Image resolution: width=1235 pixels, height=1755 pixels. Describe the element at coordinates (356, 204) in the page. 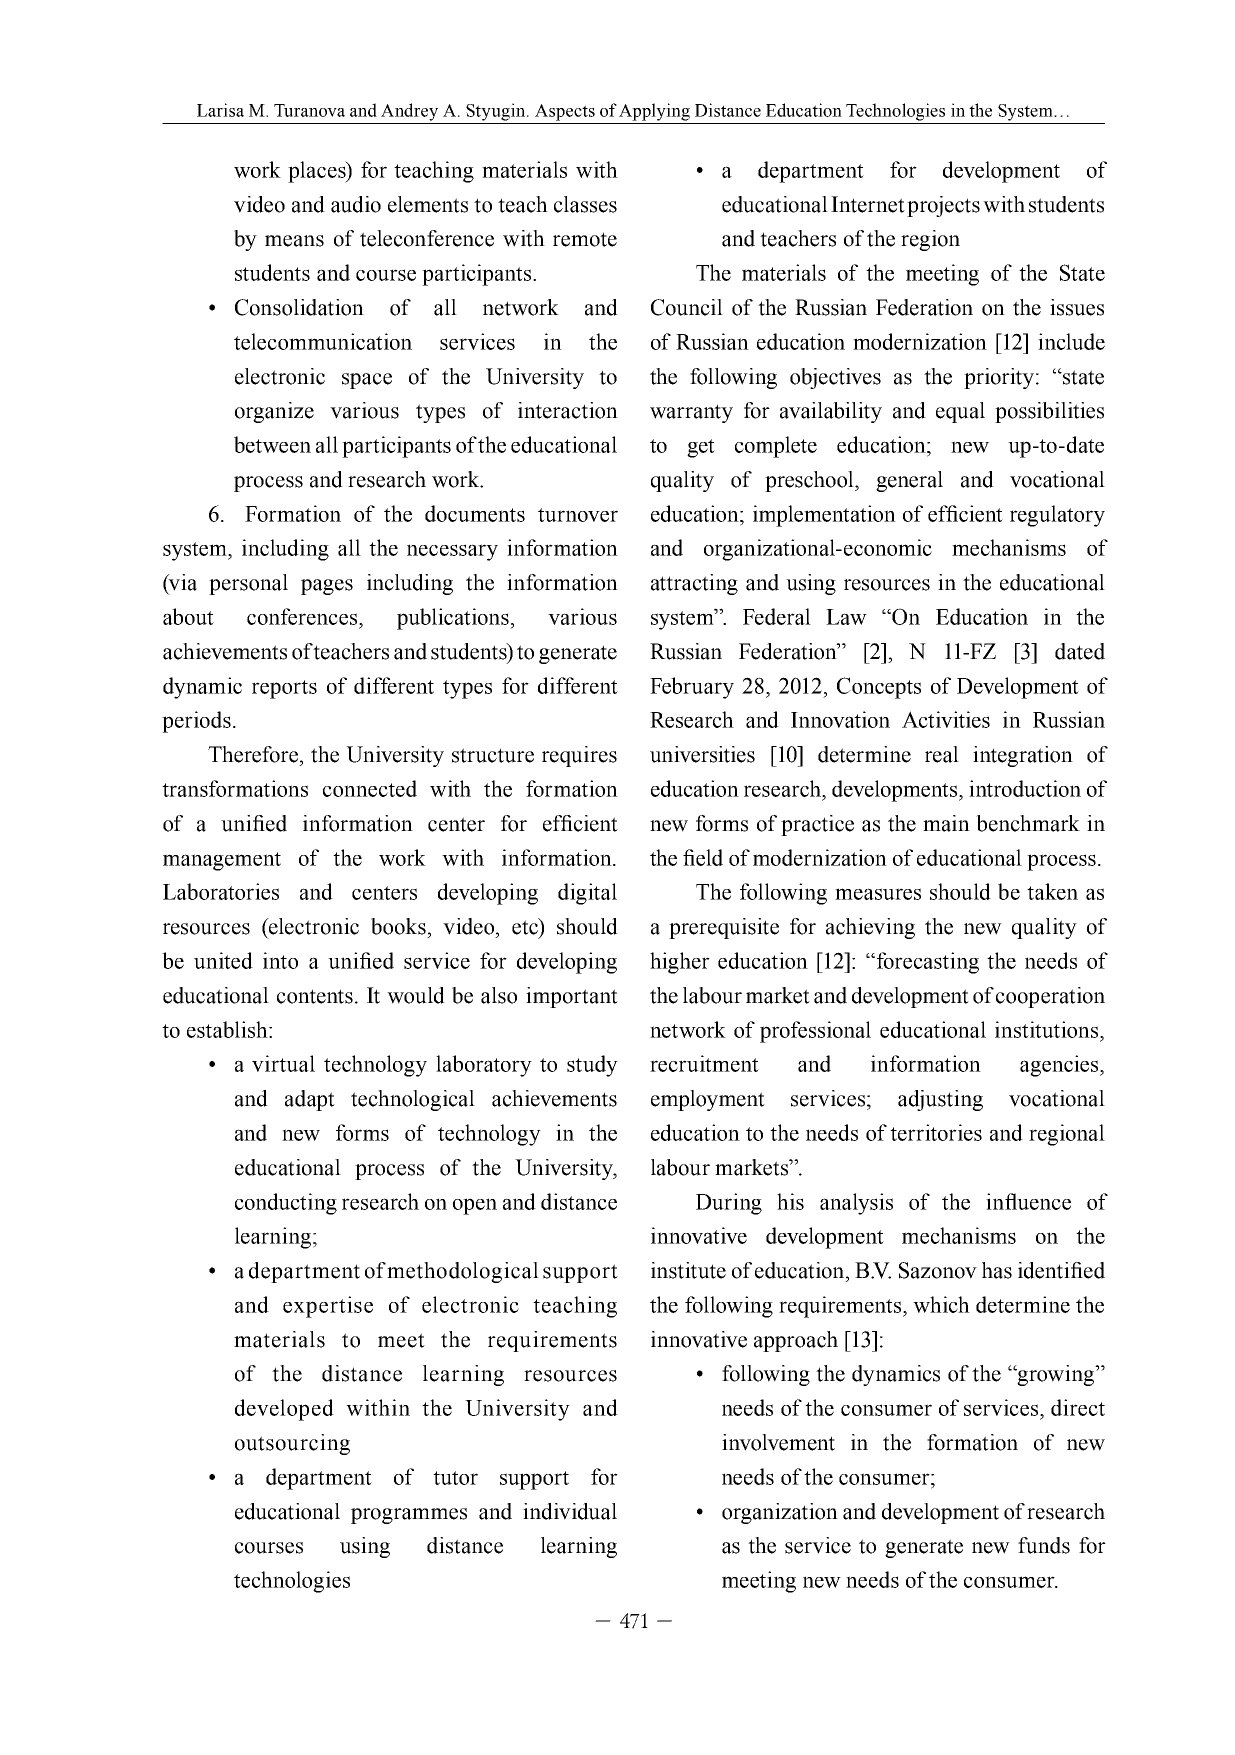

I see `audio` at that location.
